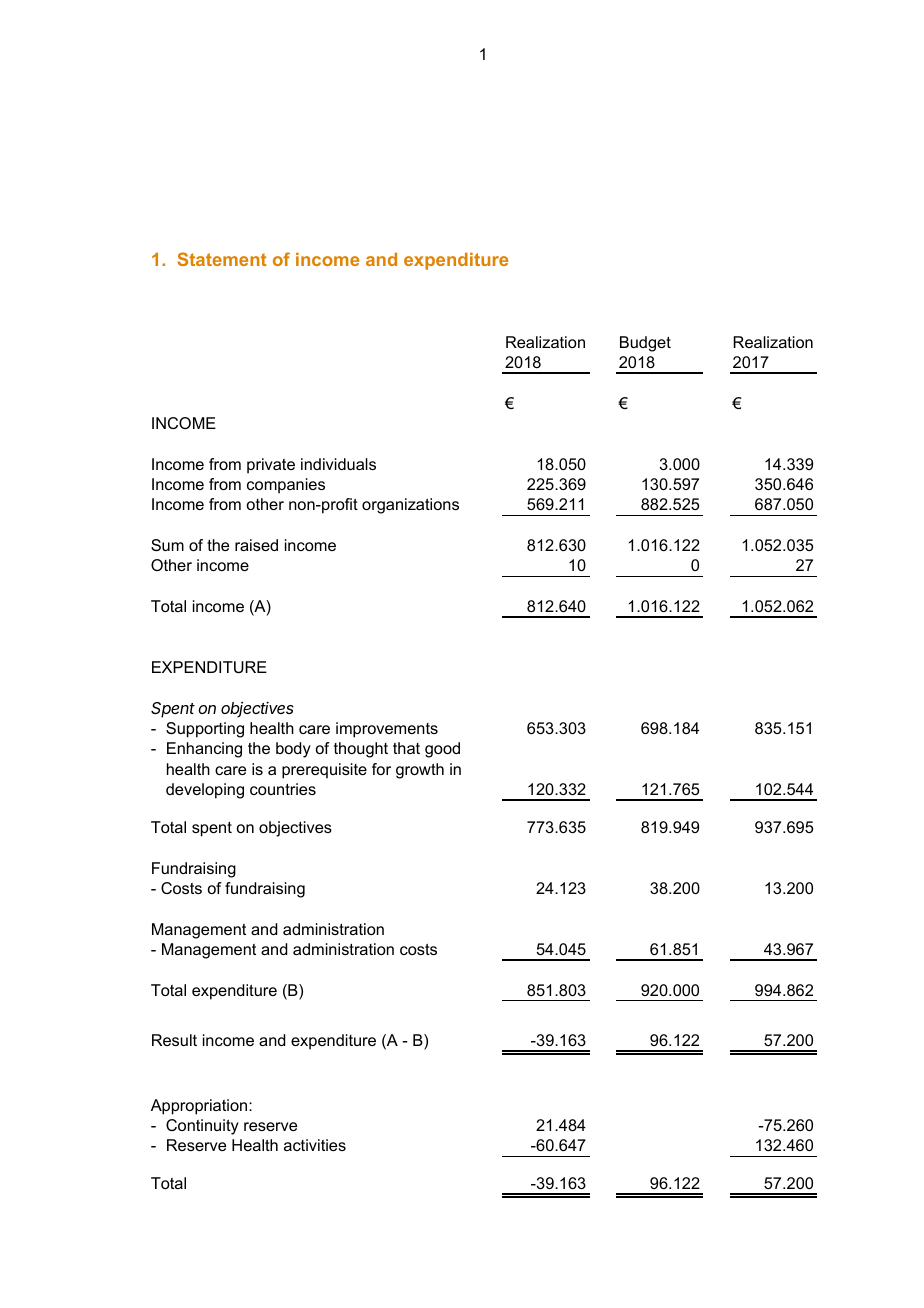 This screenshot has width=924, height=1308. Describe the element at coordinates (202, 1127) in the screenshot. I see `Continuity` at that location.
